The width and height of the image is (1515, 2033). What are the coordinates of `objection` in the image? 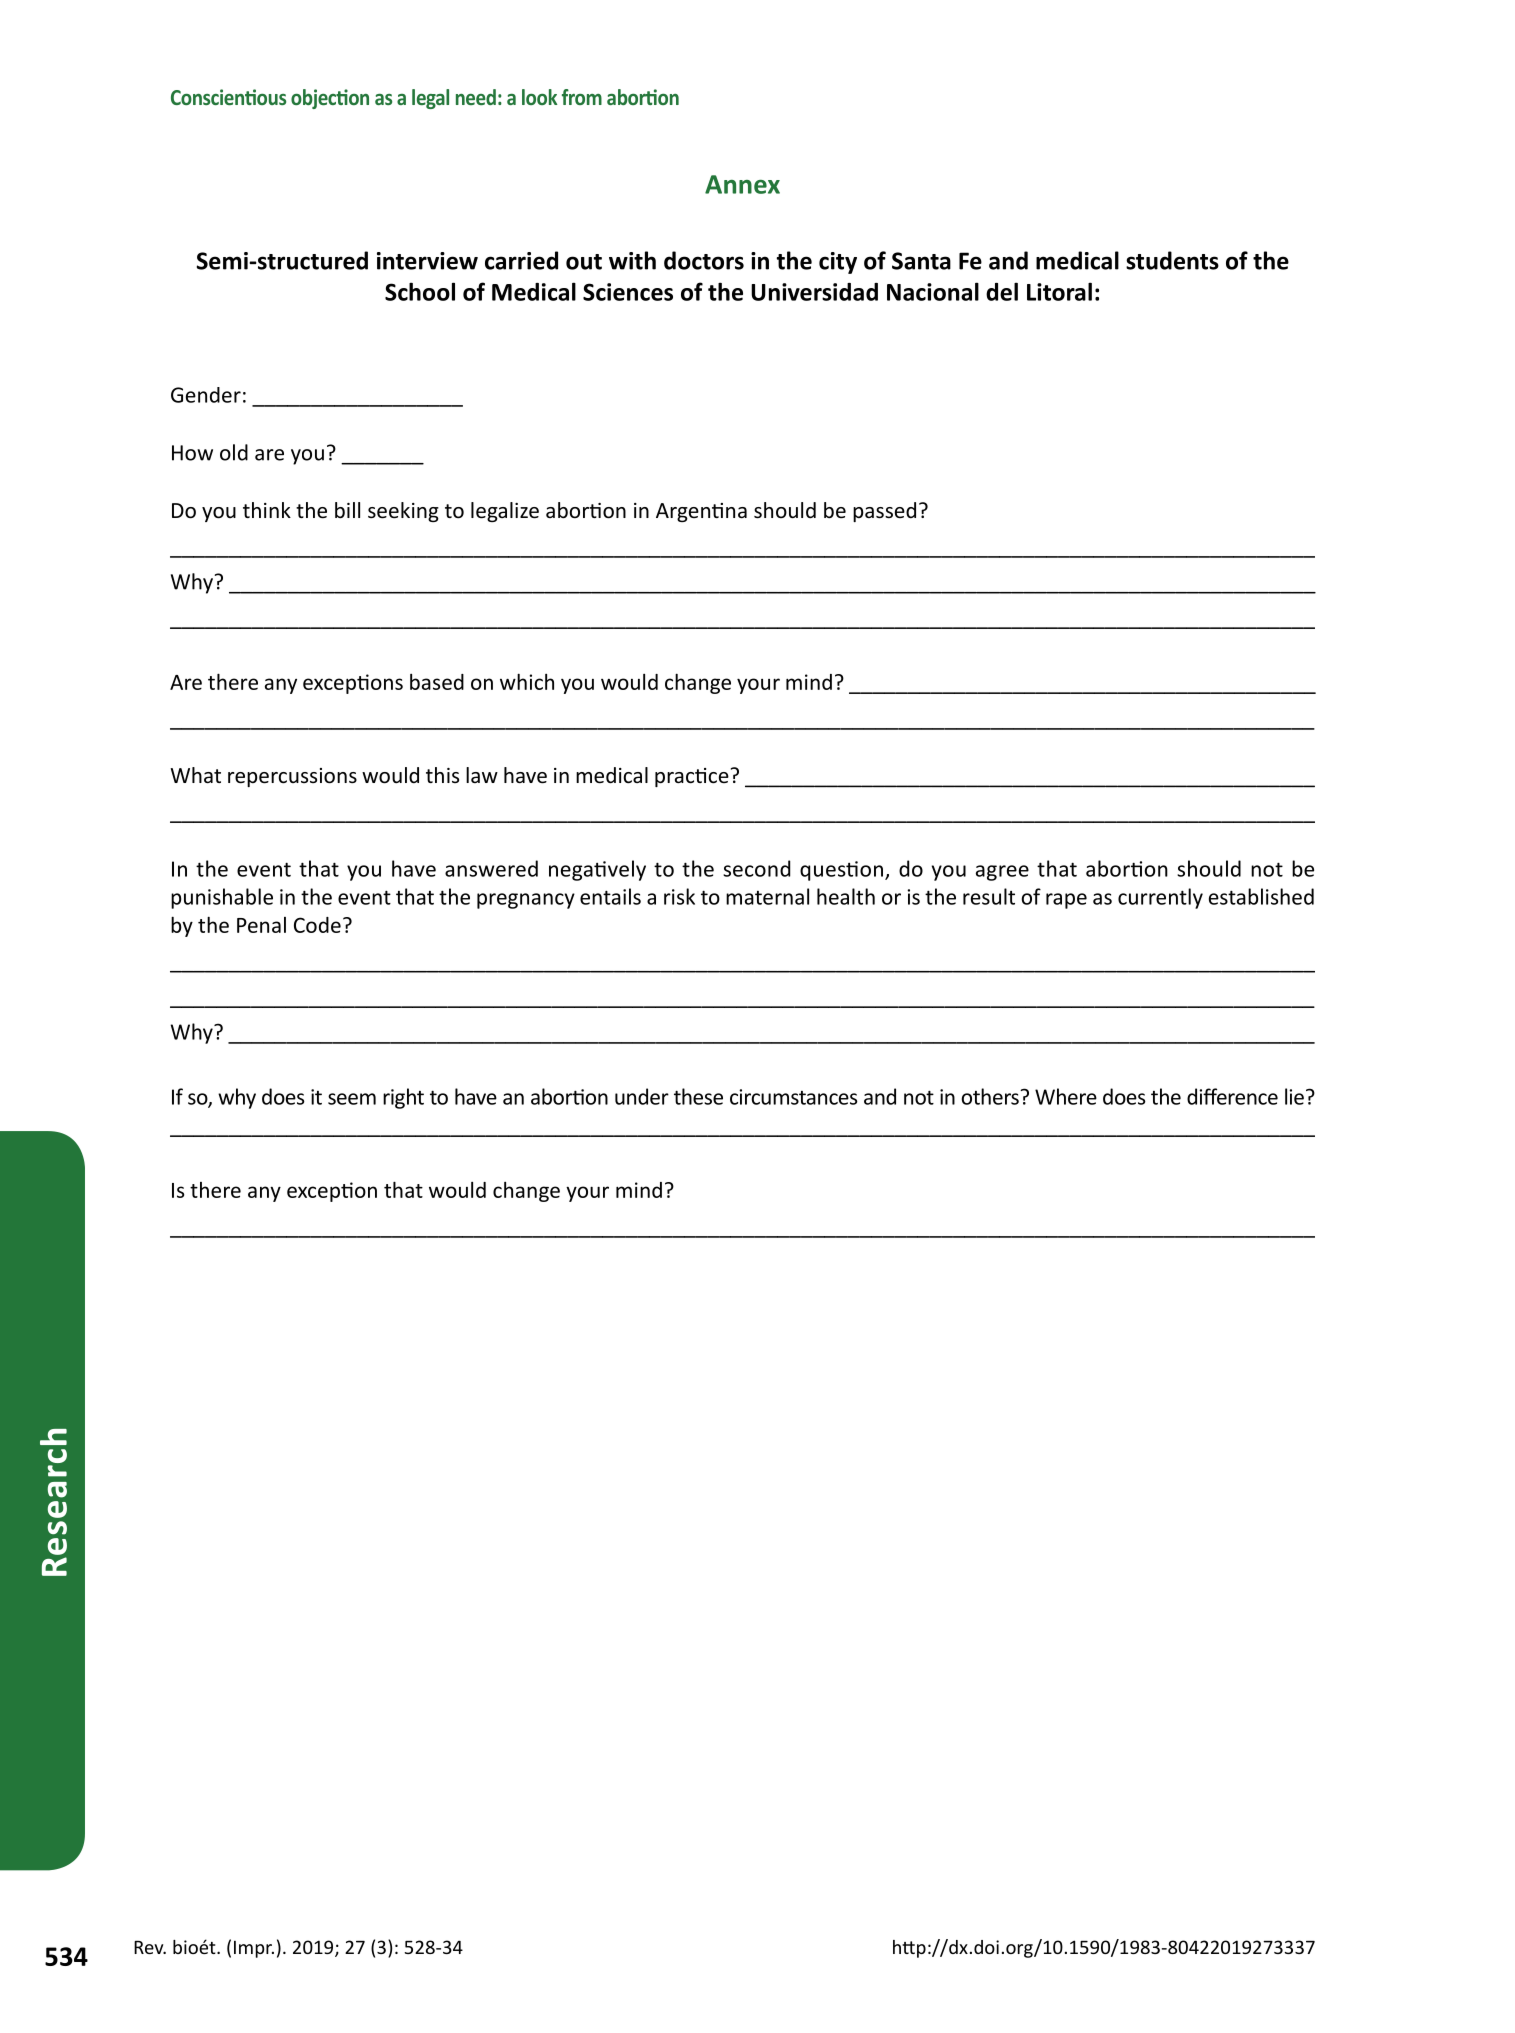 It's located at (330, 99).
